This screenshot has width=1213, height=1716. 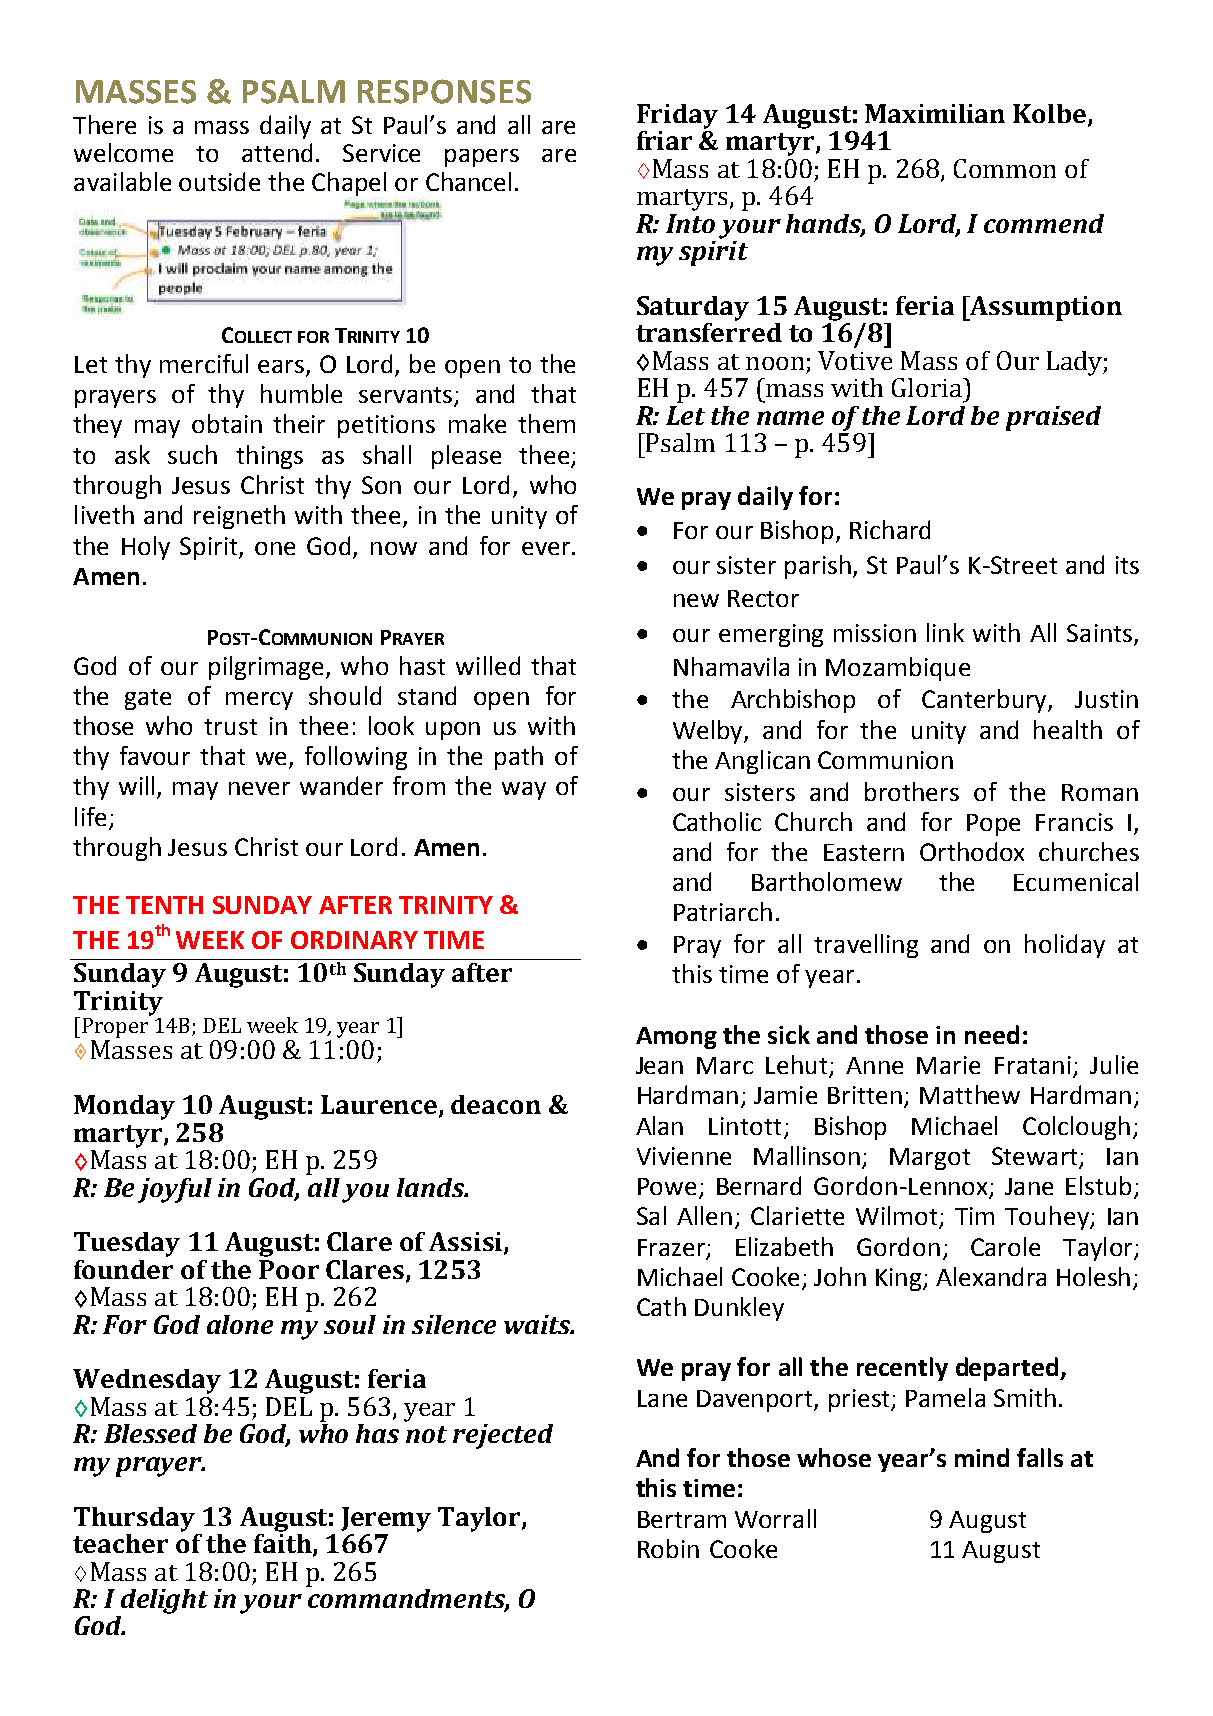 I want to click on Orthodox, so click(x=972, y=851).
